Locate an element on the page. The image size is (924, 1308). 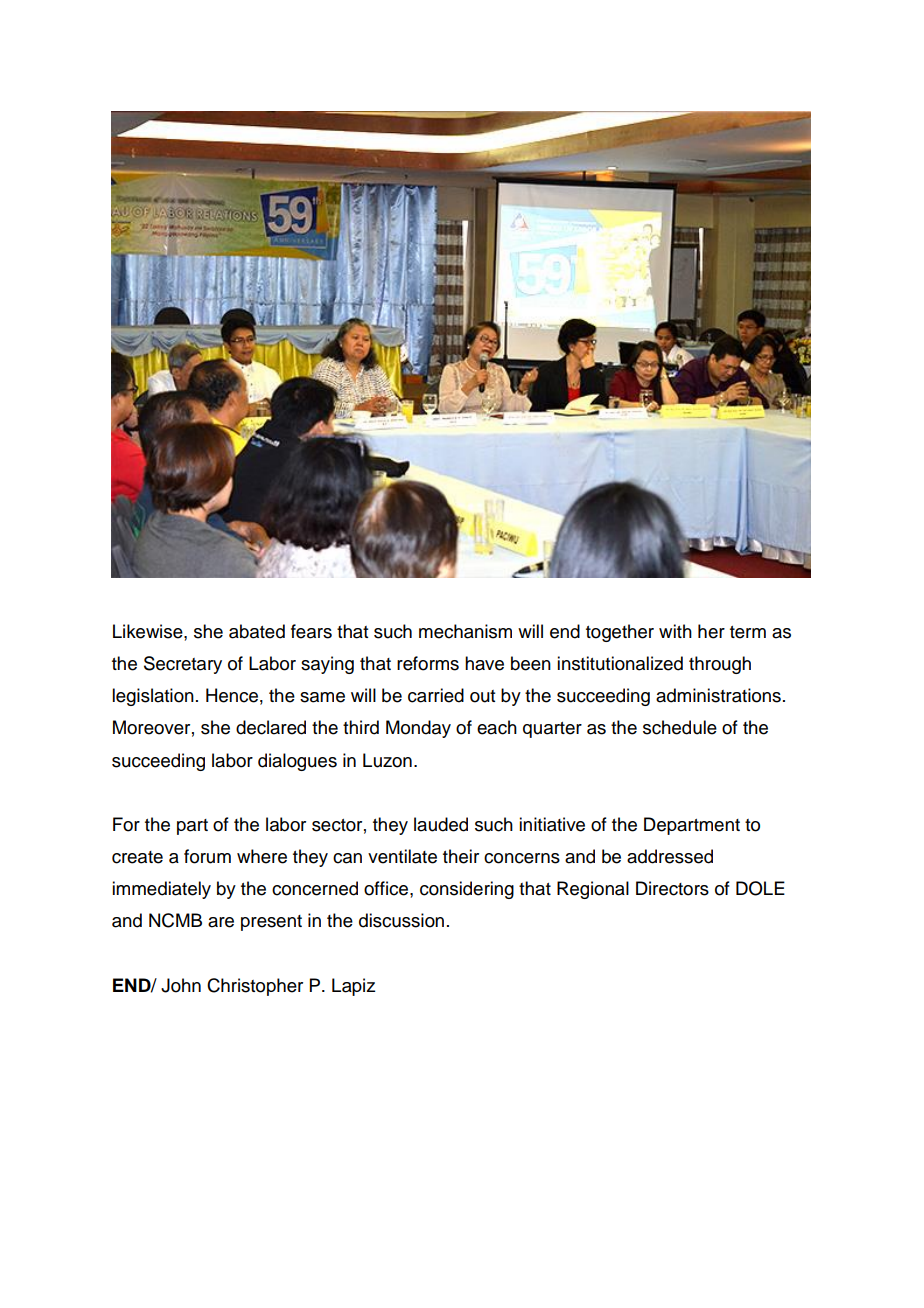
Directors is located at coordinates (672, 888).
